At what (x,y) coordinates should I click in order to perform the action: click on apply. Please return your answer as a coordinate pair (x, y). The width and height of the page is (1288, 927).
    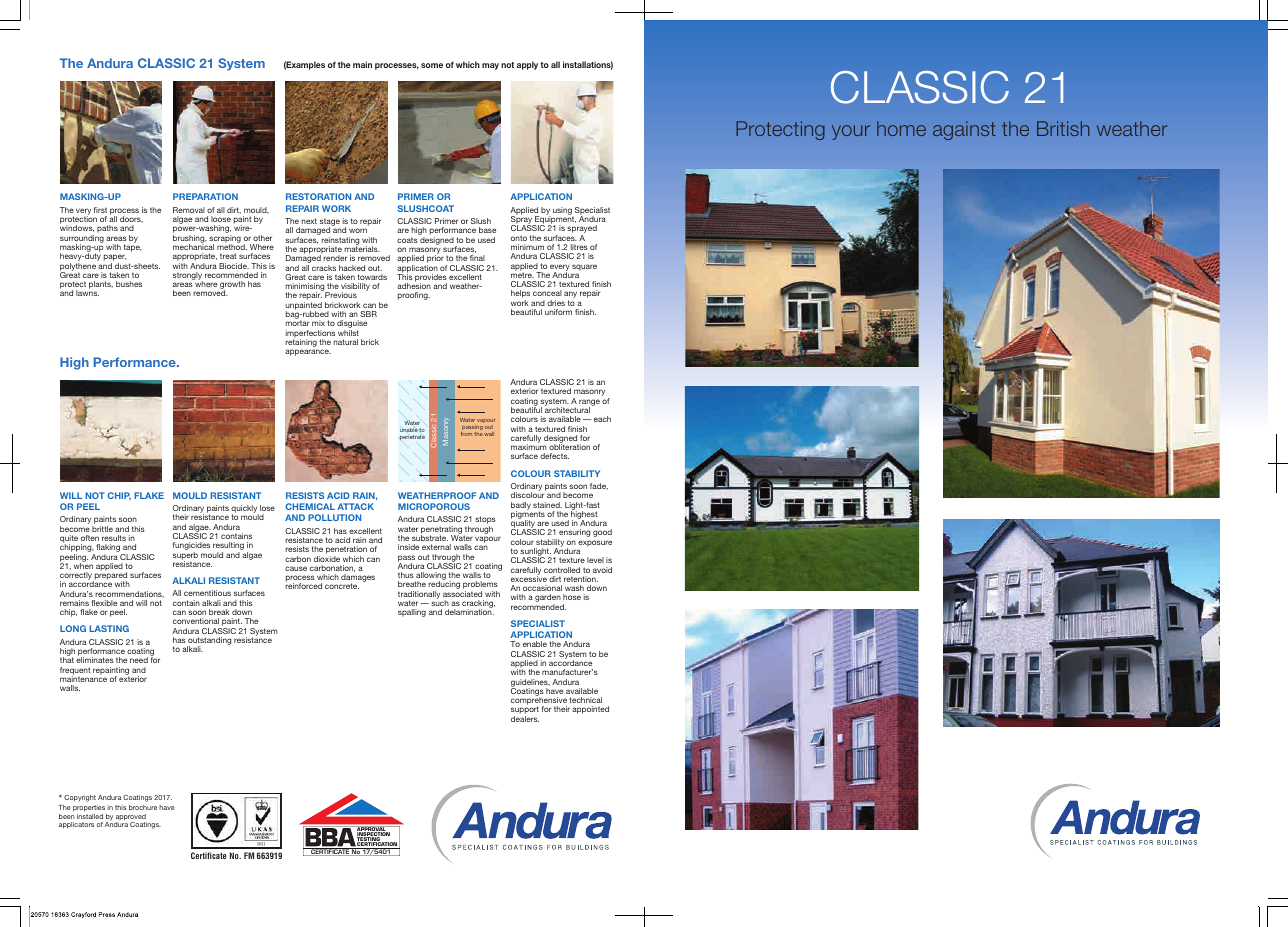
    Looking at the image, I should click on (527, 65).
